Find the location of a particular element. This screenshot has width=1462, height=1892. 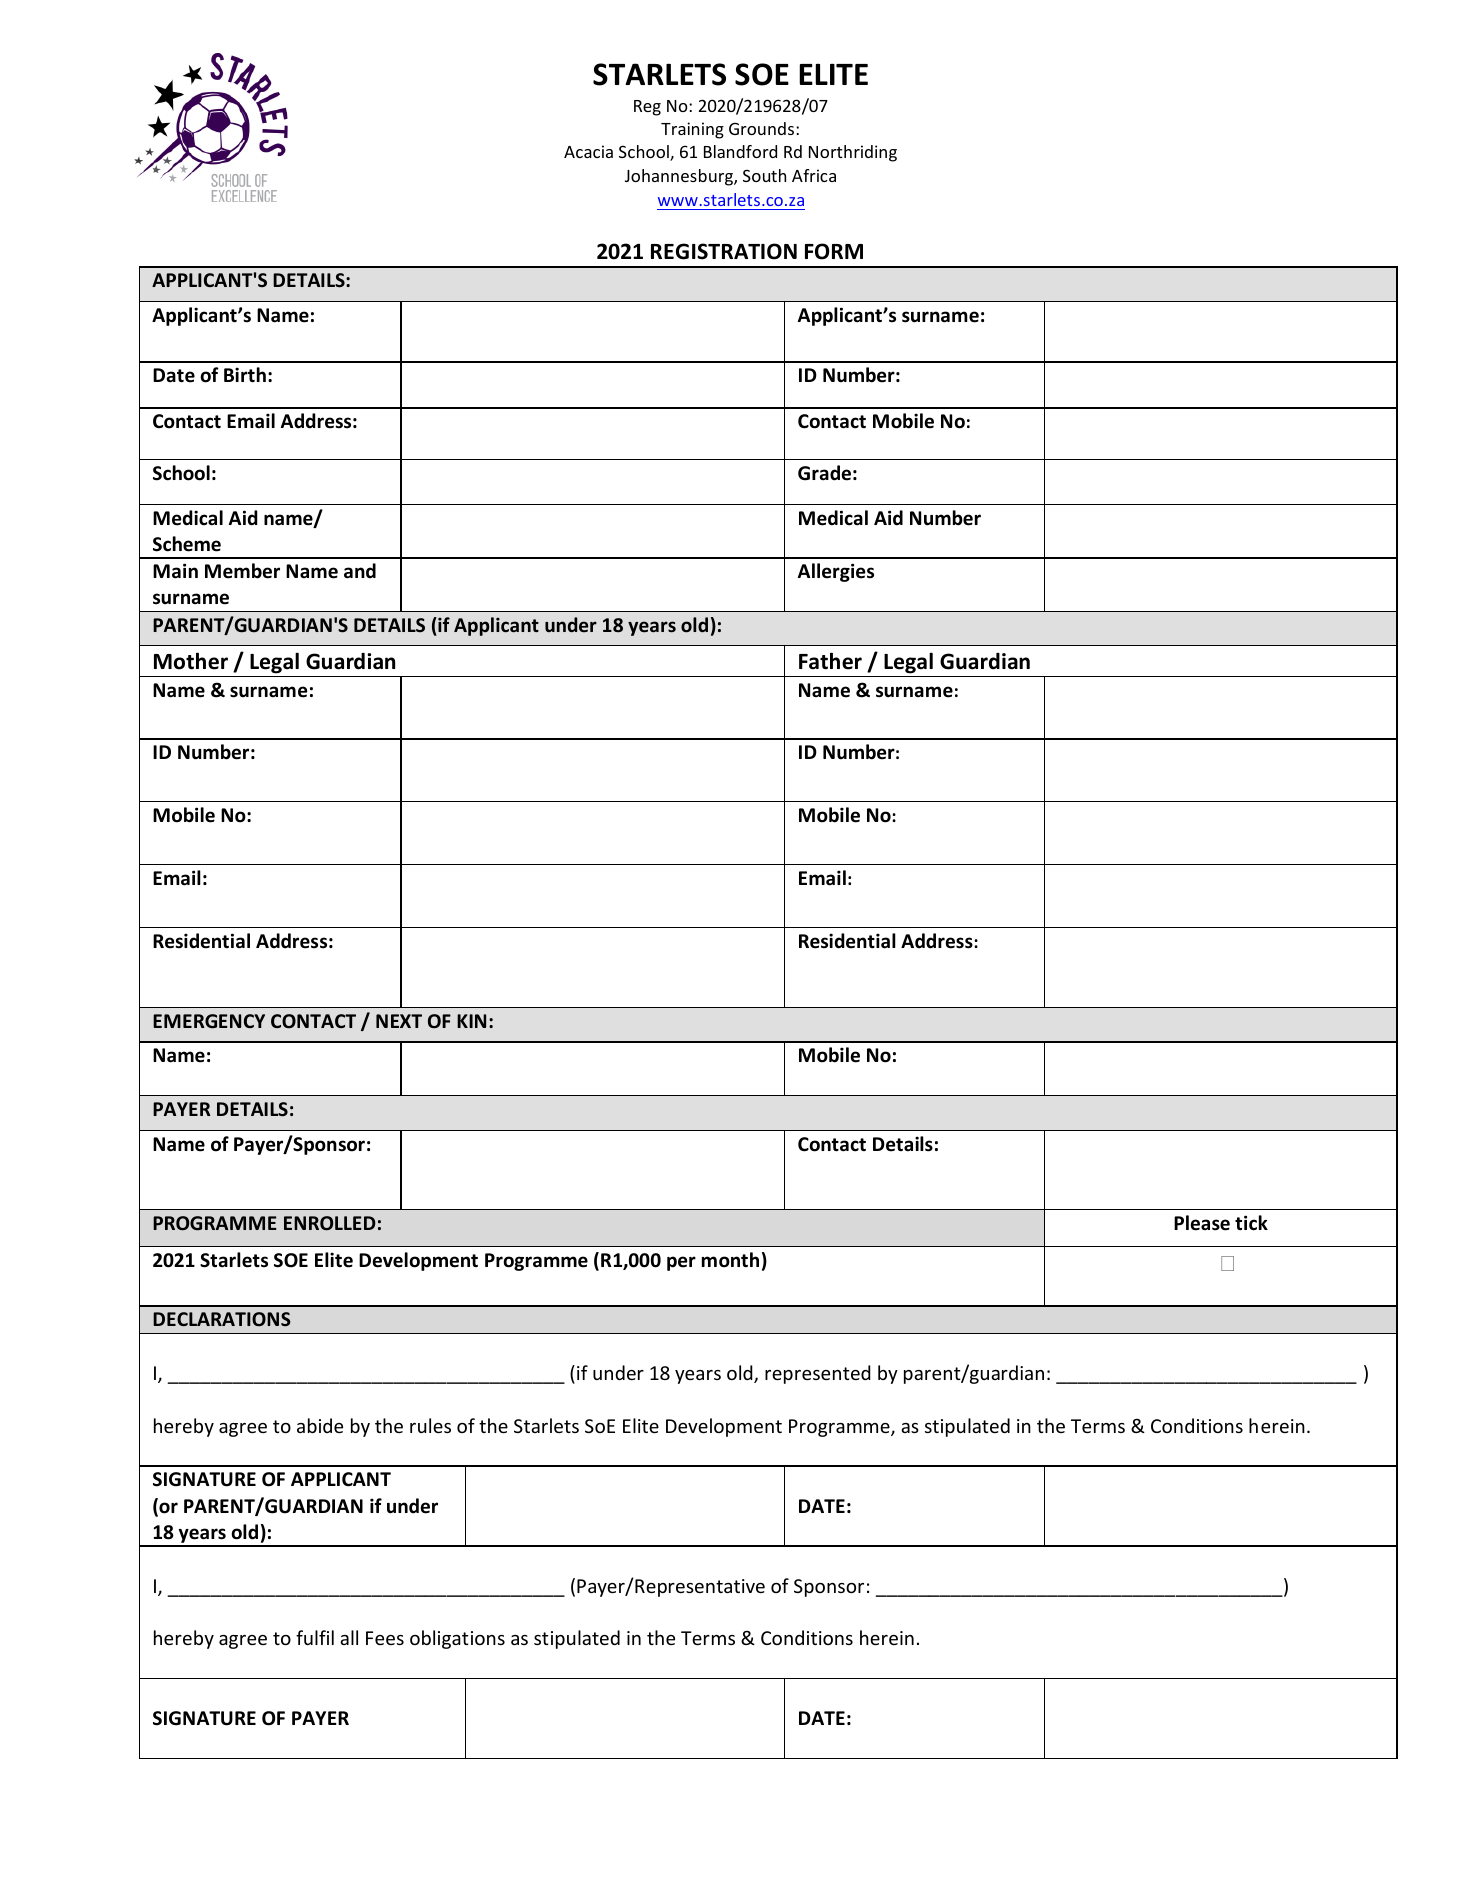

KIN is located at coordinates (471, 1021).
